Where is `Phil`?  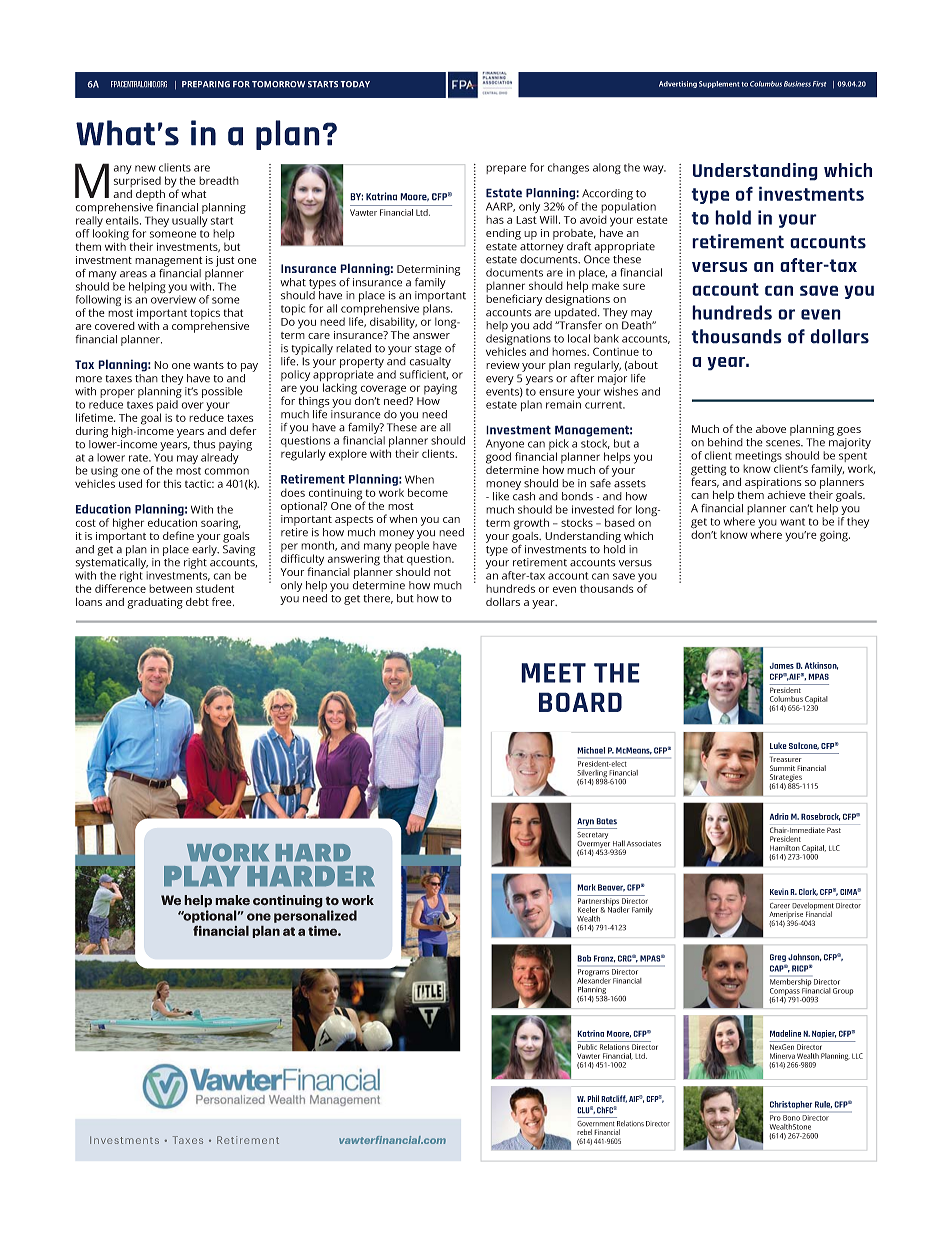
Phil is located at coordinates (593, 1098).
